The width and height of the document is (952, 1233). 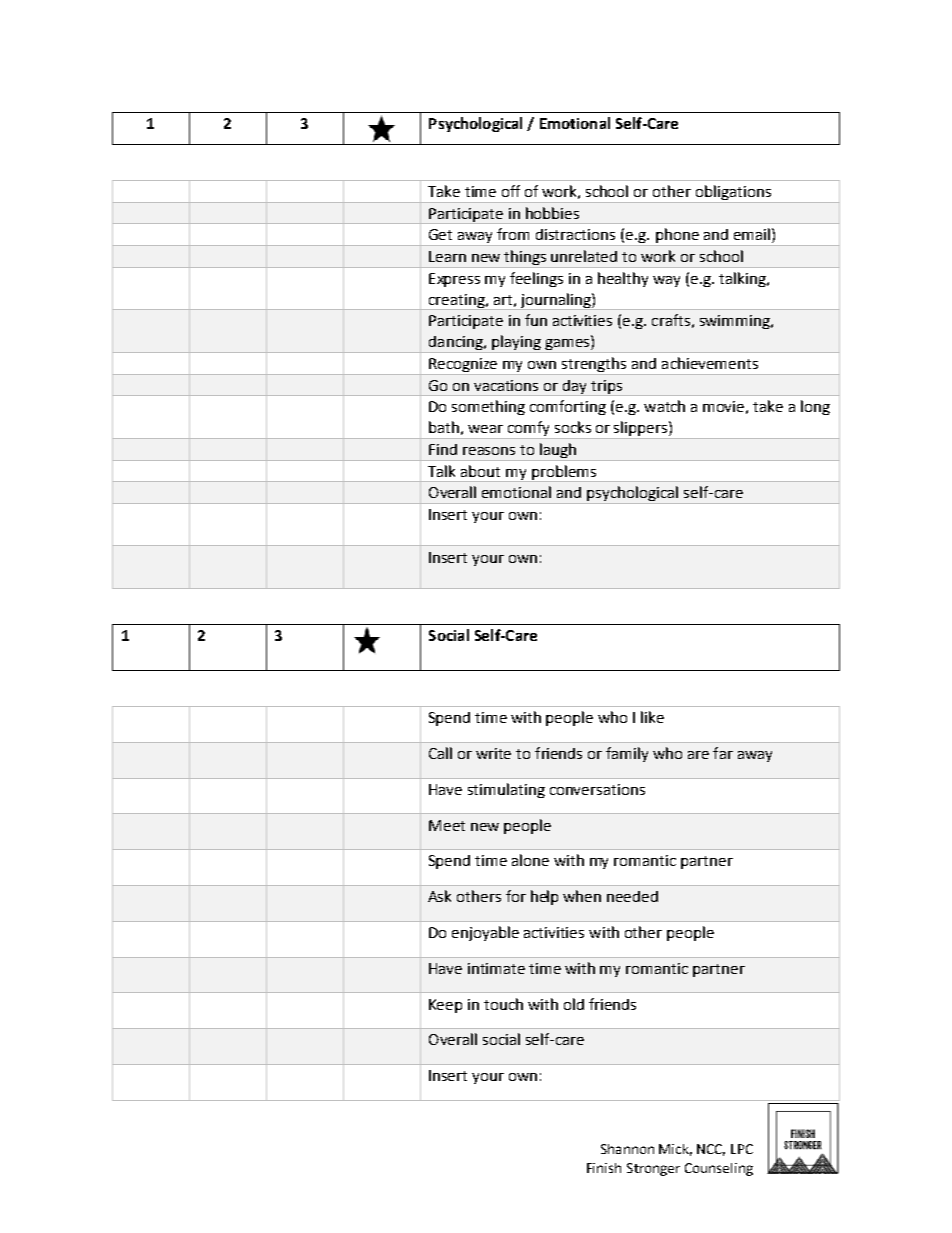 What do you see at coordinates (513, 234) in the document?
I see `from` at bounding box center [513, 234].
